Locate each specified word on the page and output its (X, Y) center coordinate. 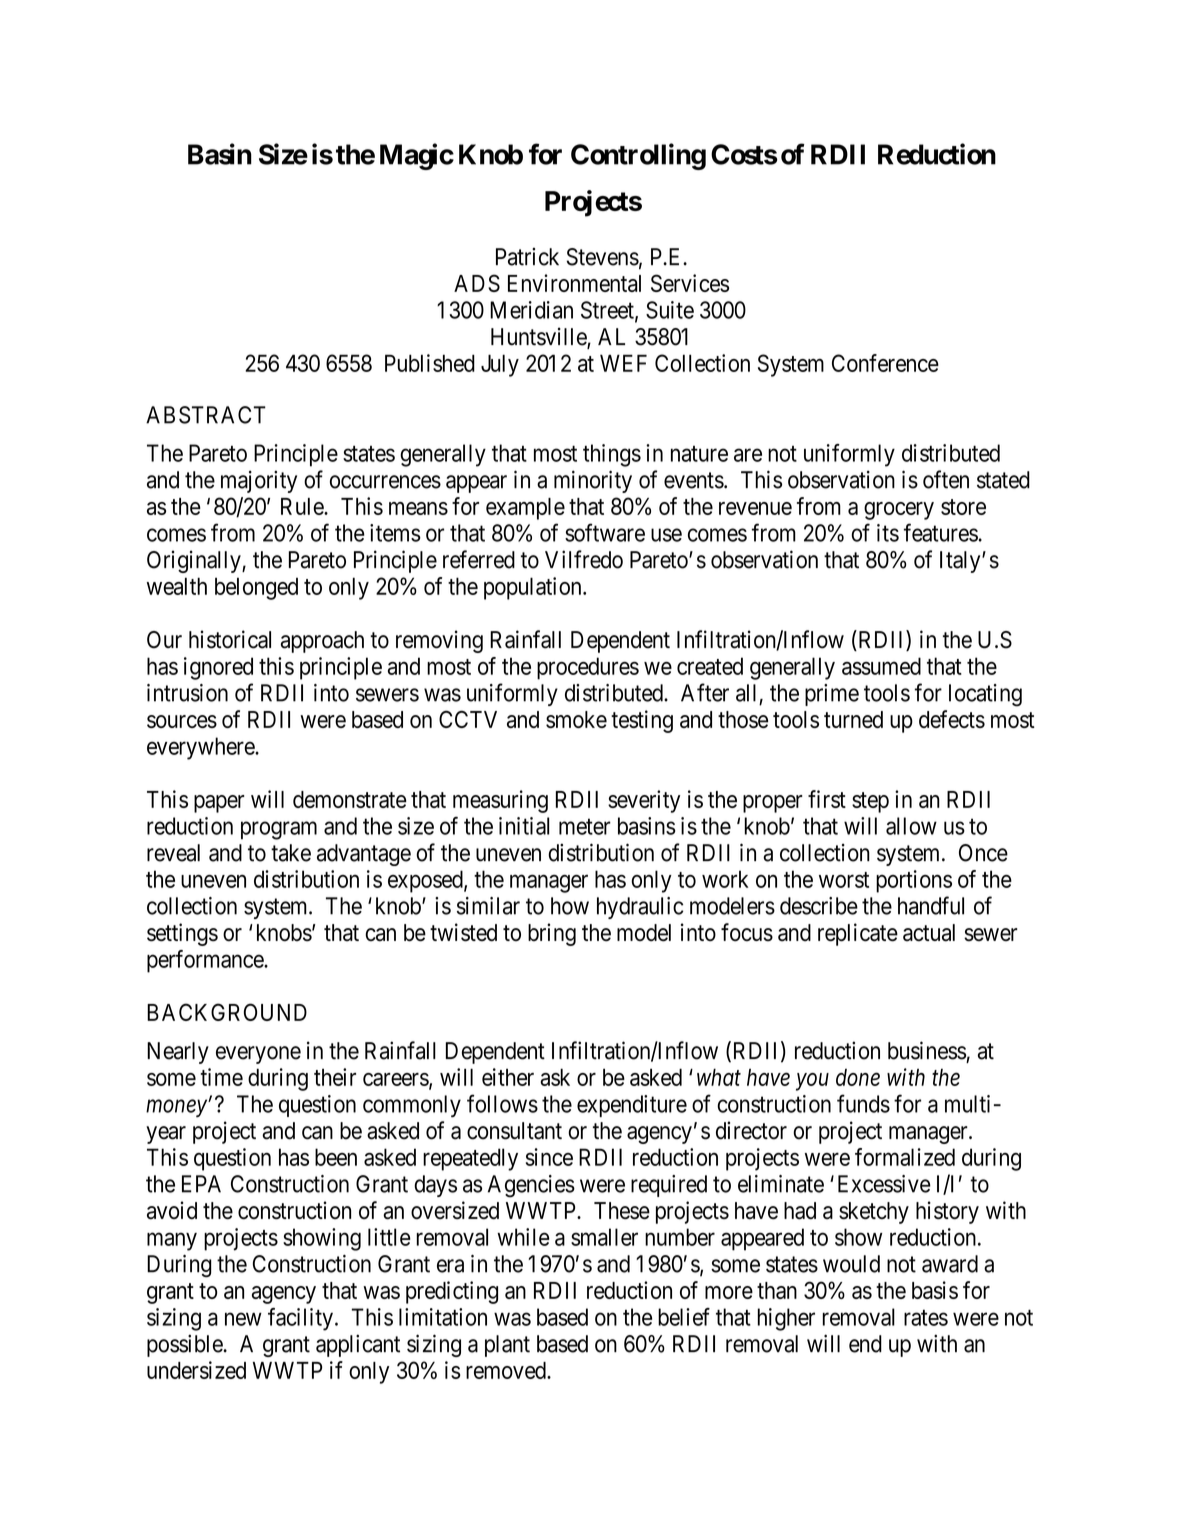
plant (507, 1346)
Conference (885, 363)
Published (430, 363)
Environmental (574, 283)
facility (300, 1319)
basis (935, 1290)
